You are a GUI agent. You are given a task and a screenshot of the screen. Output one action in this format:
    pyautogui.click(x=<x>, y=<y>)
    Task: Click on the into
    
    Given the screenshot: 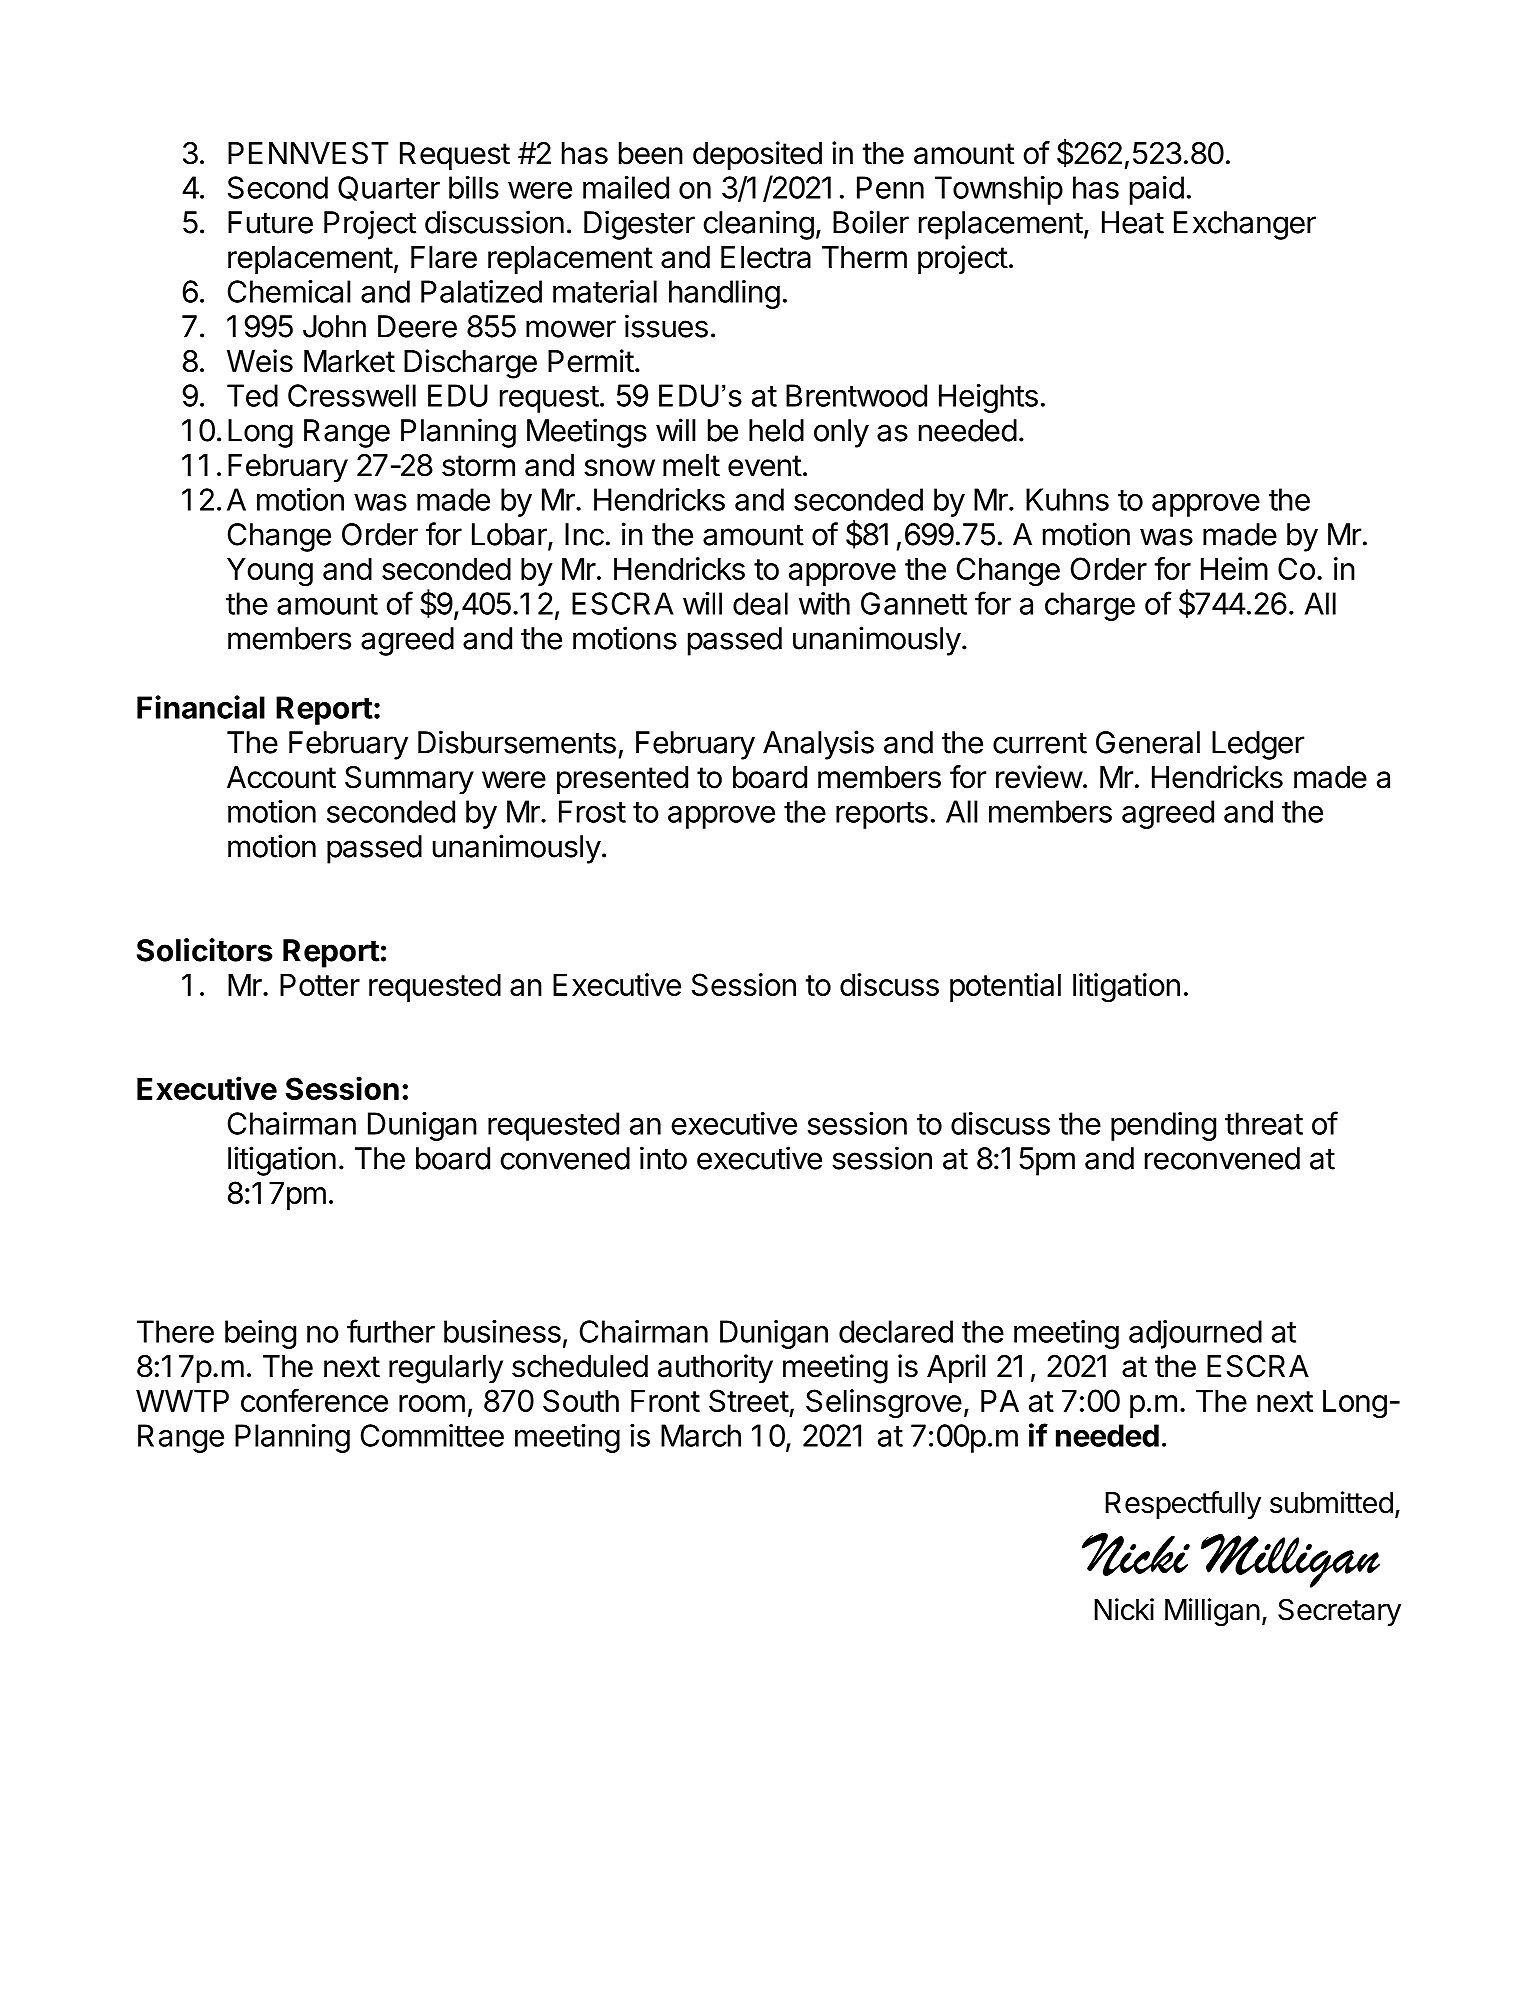 What is the action you would take?
    pyautogui.click(x=663, y=1158)
